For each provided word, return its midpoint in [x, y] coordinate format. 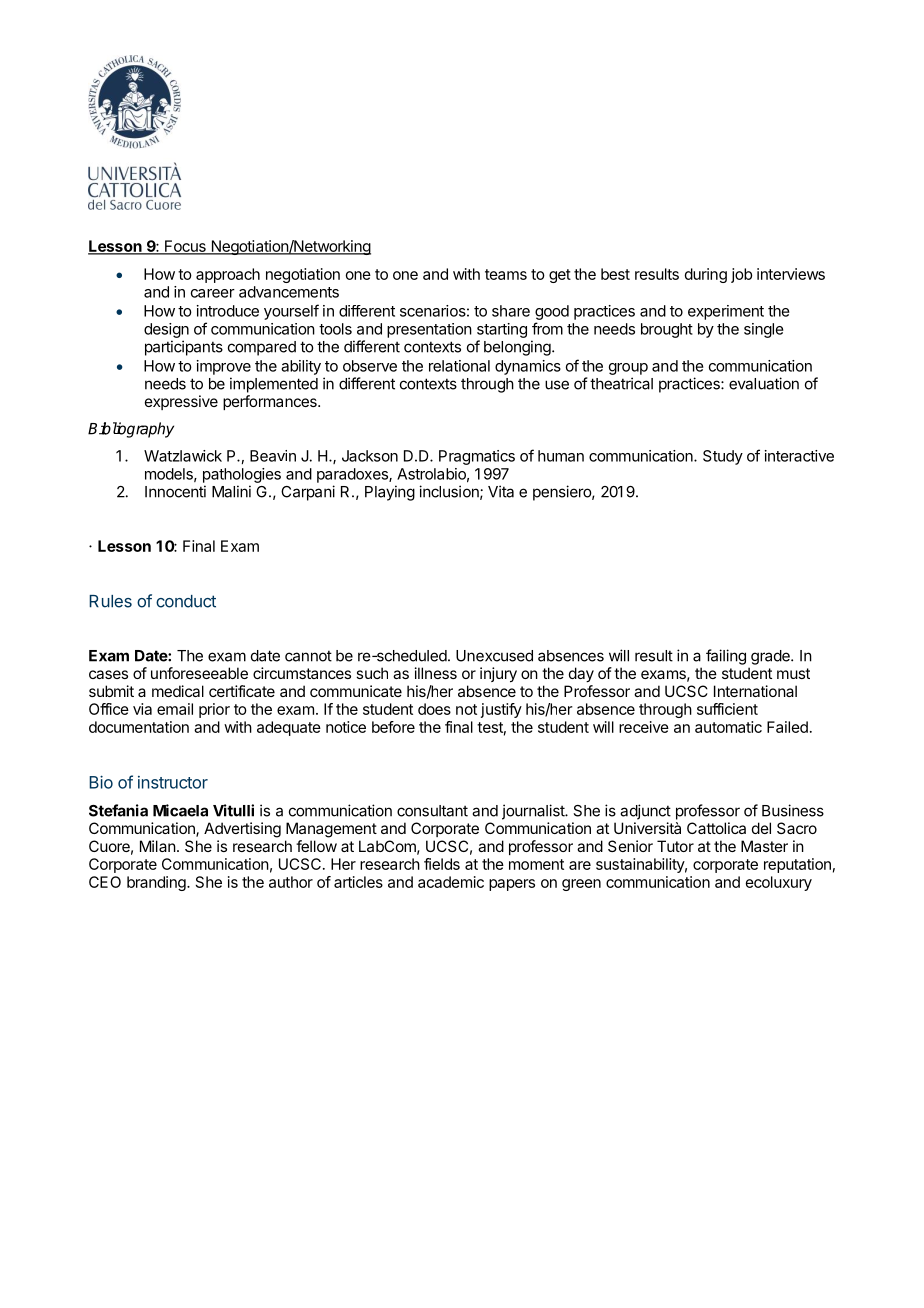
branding [157, 883]
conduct [186, 601]
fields [442, 864]
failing [726, 657]
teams [506, 274]
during [706, 275]
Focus [185, 247]
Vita [501, 491]
